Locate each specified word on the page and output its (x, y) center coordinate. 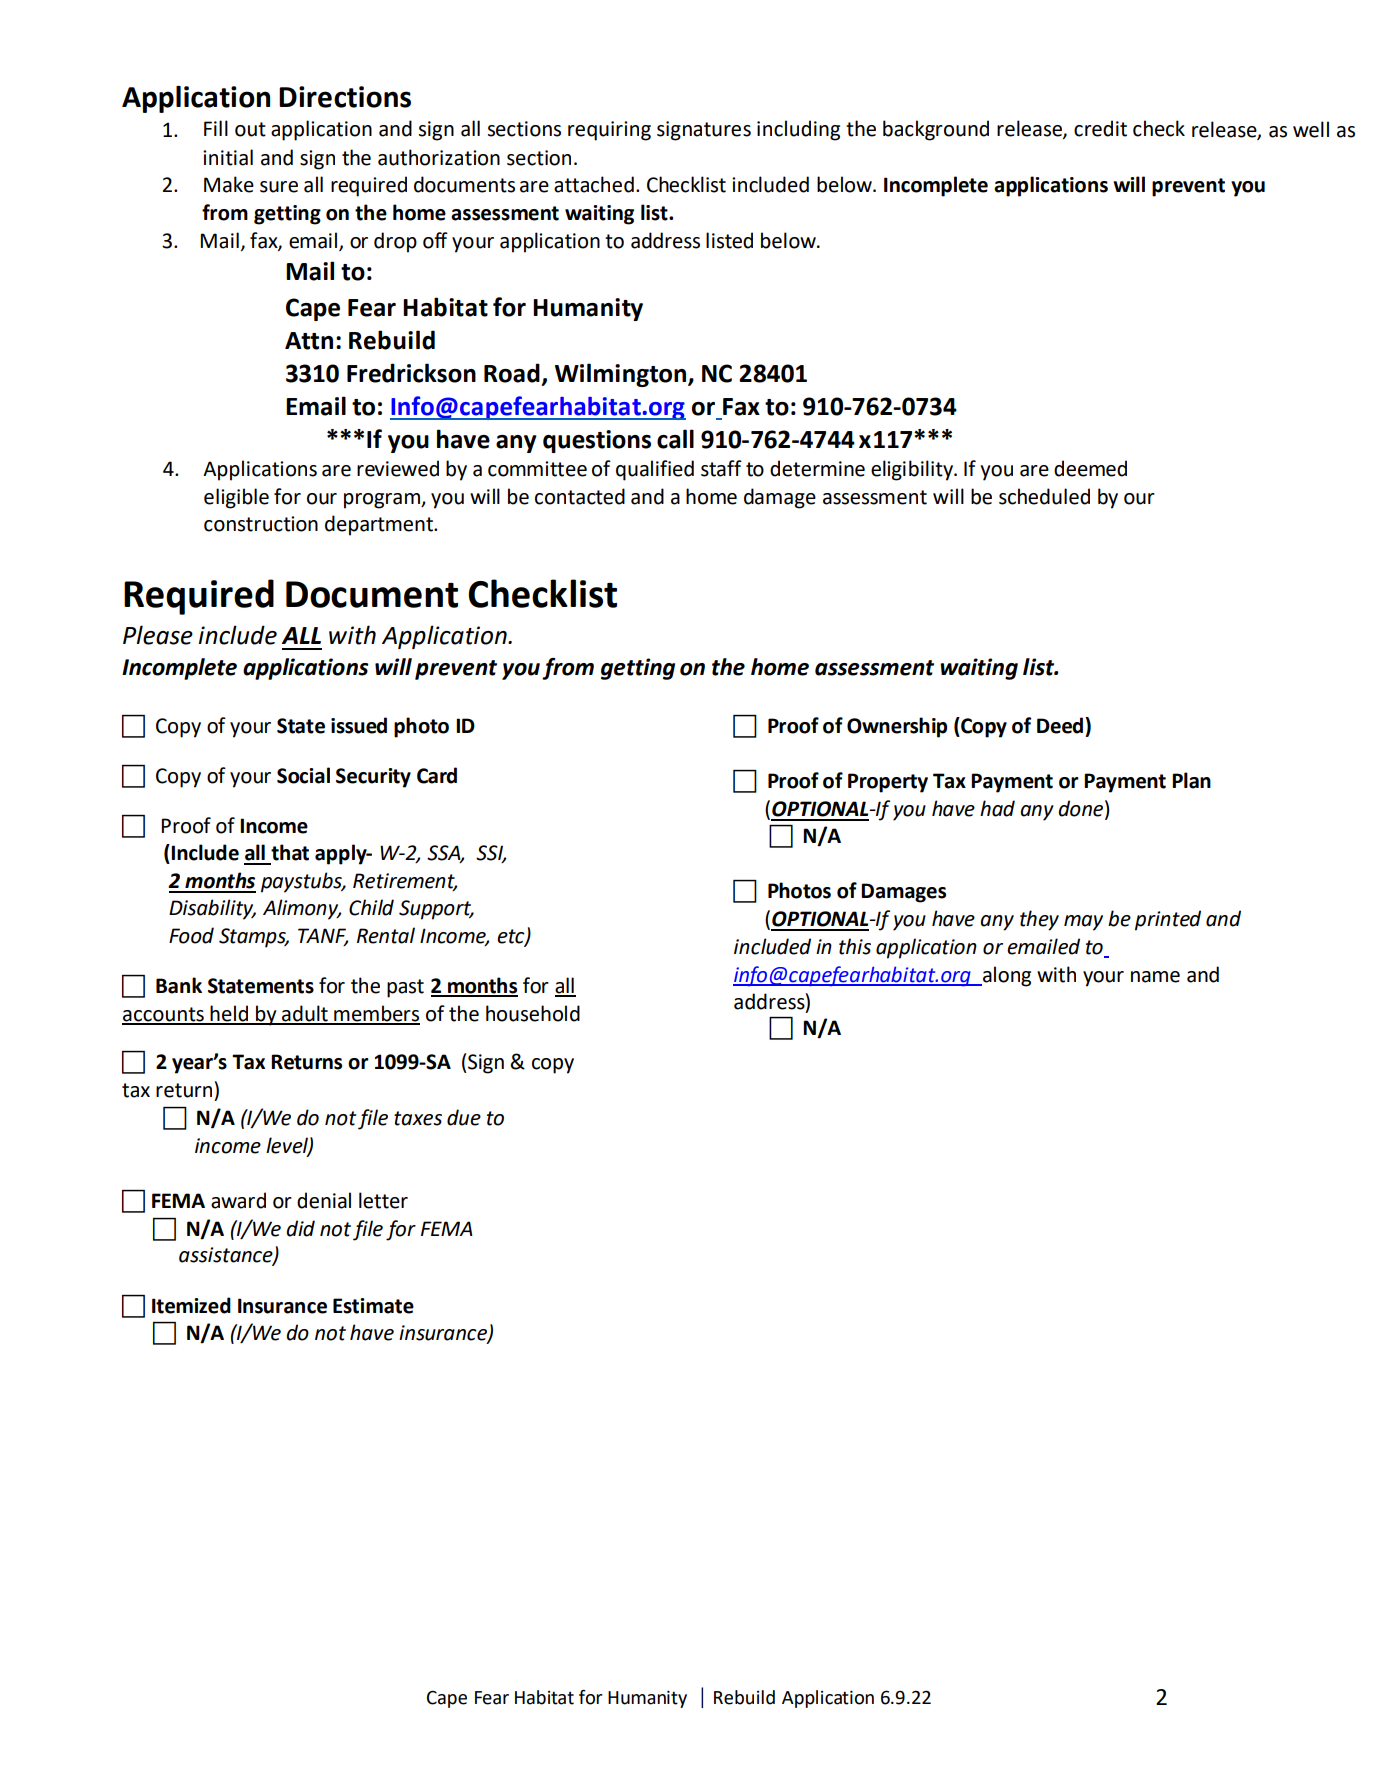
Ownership (897, 727)
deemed (1090, 468)
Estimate (373, 1306)
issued (359, 725)
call (675, 439)
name (1155, 977)
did (300, 1228)
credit (1100, 128)
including (798, 130)
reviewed (398, 468)
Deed (1061, 725)
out (250, 129)
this (855, 946)
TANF (323, 937)
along (1006, 976)
